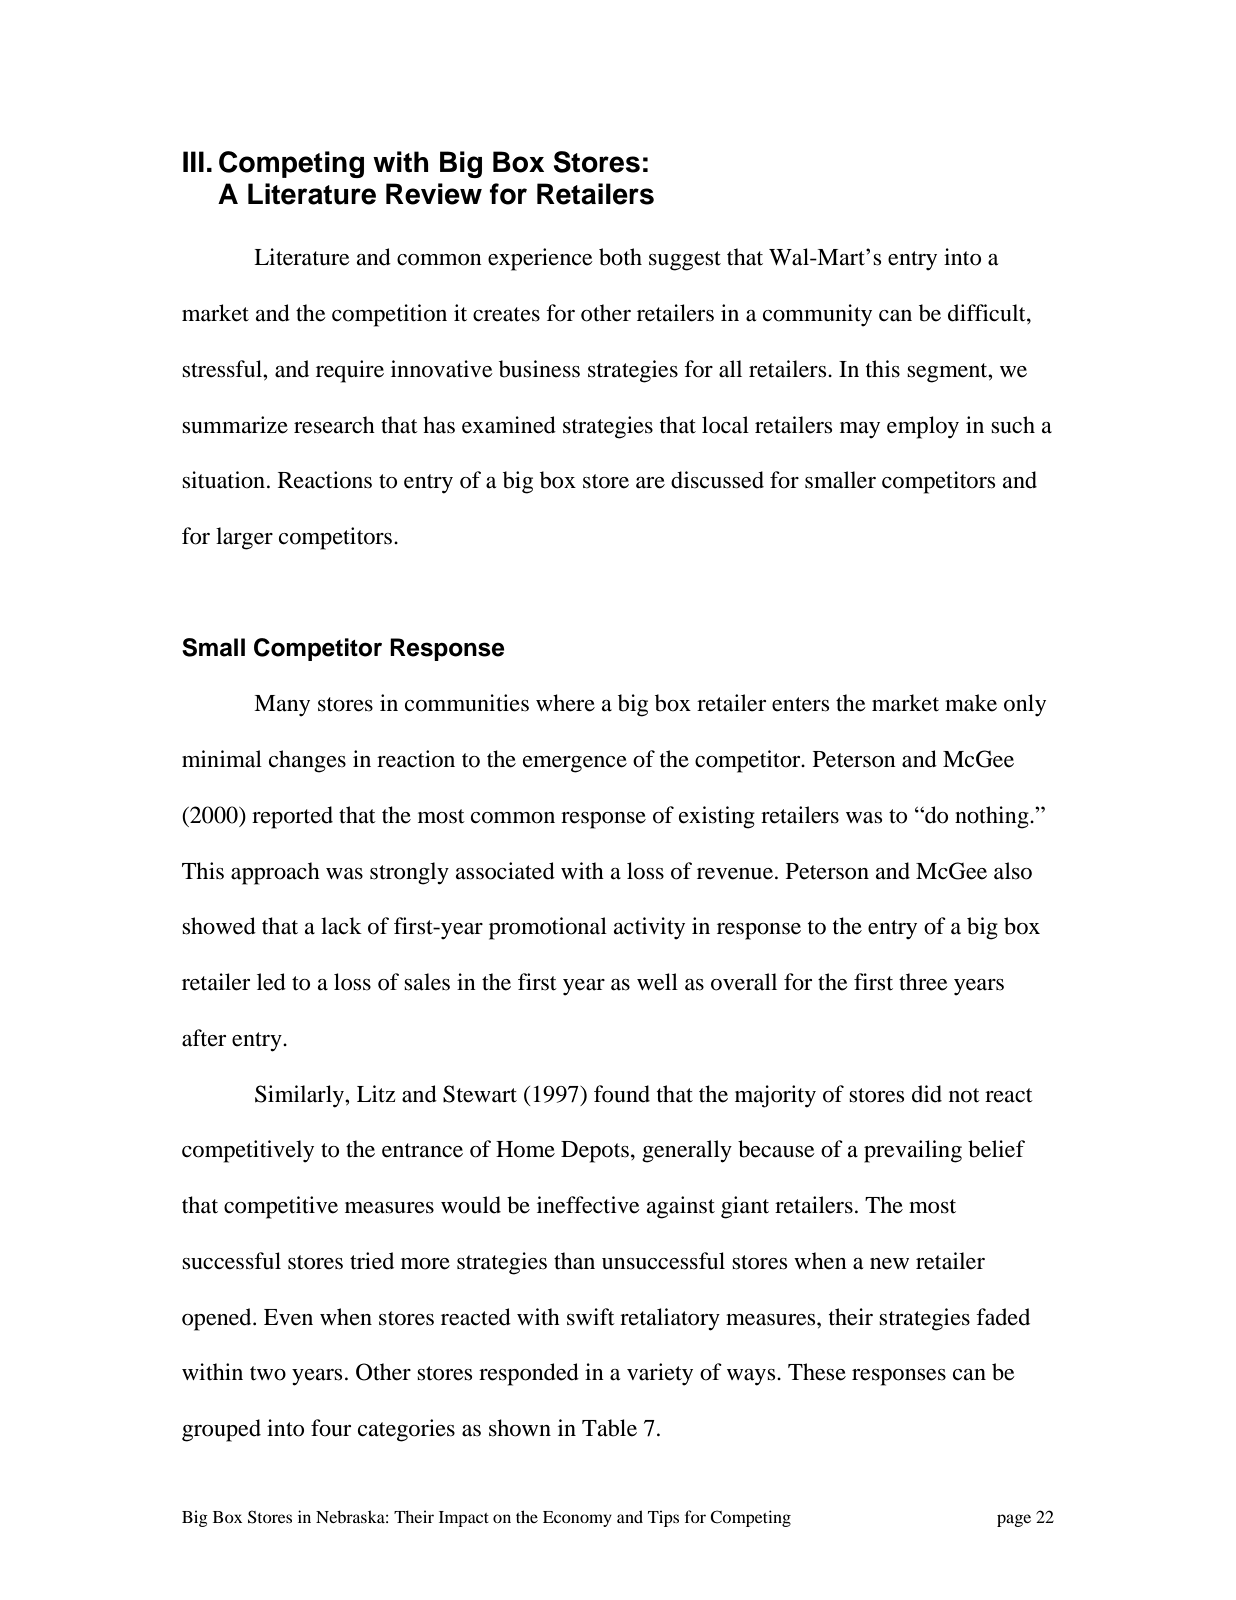 The height and width of the screenshot is (1600, 1236). Describe the element at coordinates (331, 1428) in the screenshot. I see `four` at that location.
